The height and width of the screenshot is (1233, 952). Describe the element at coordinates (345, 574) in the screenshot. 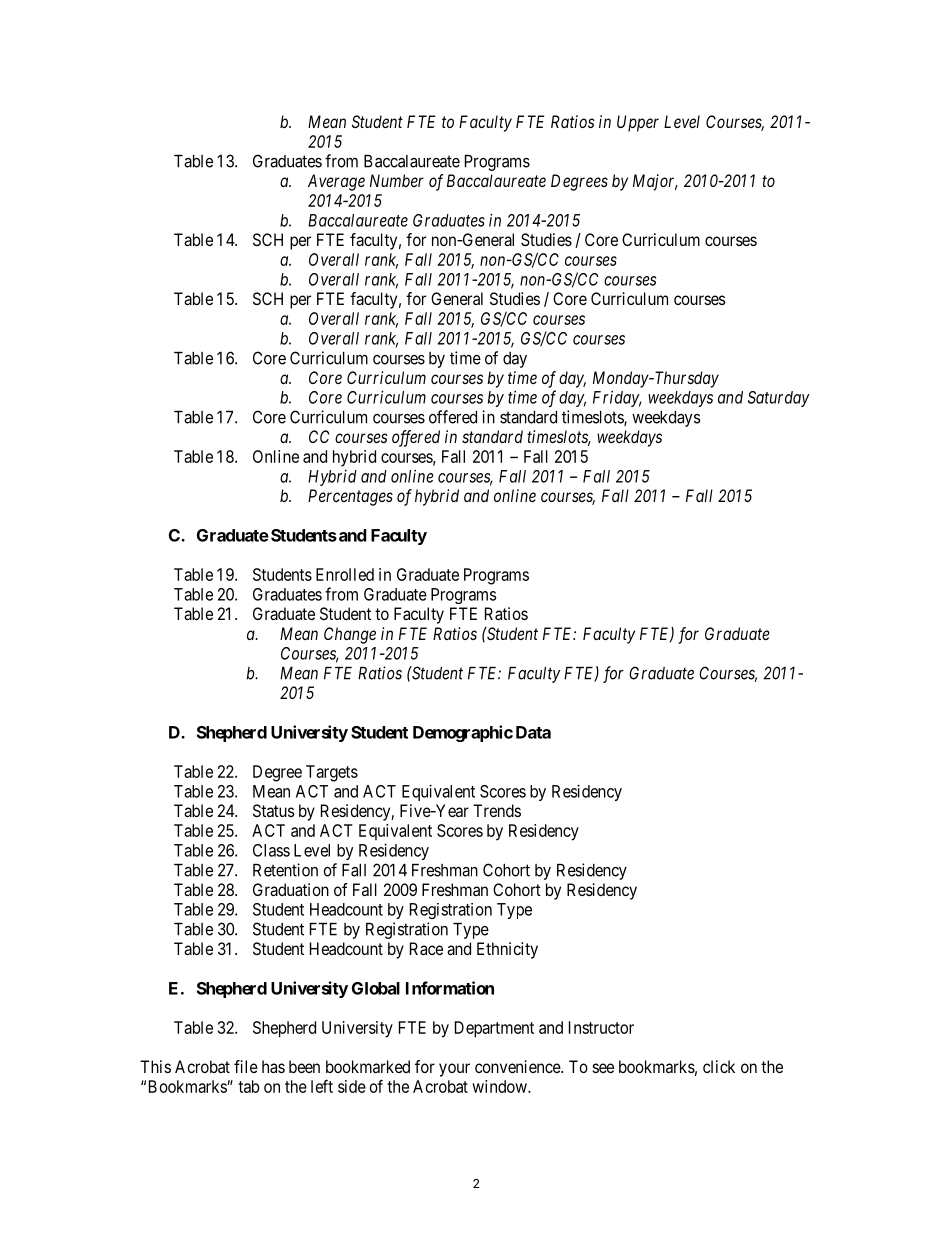

I see `Enrolled` at that location.
